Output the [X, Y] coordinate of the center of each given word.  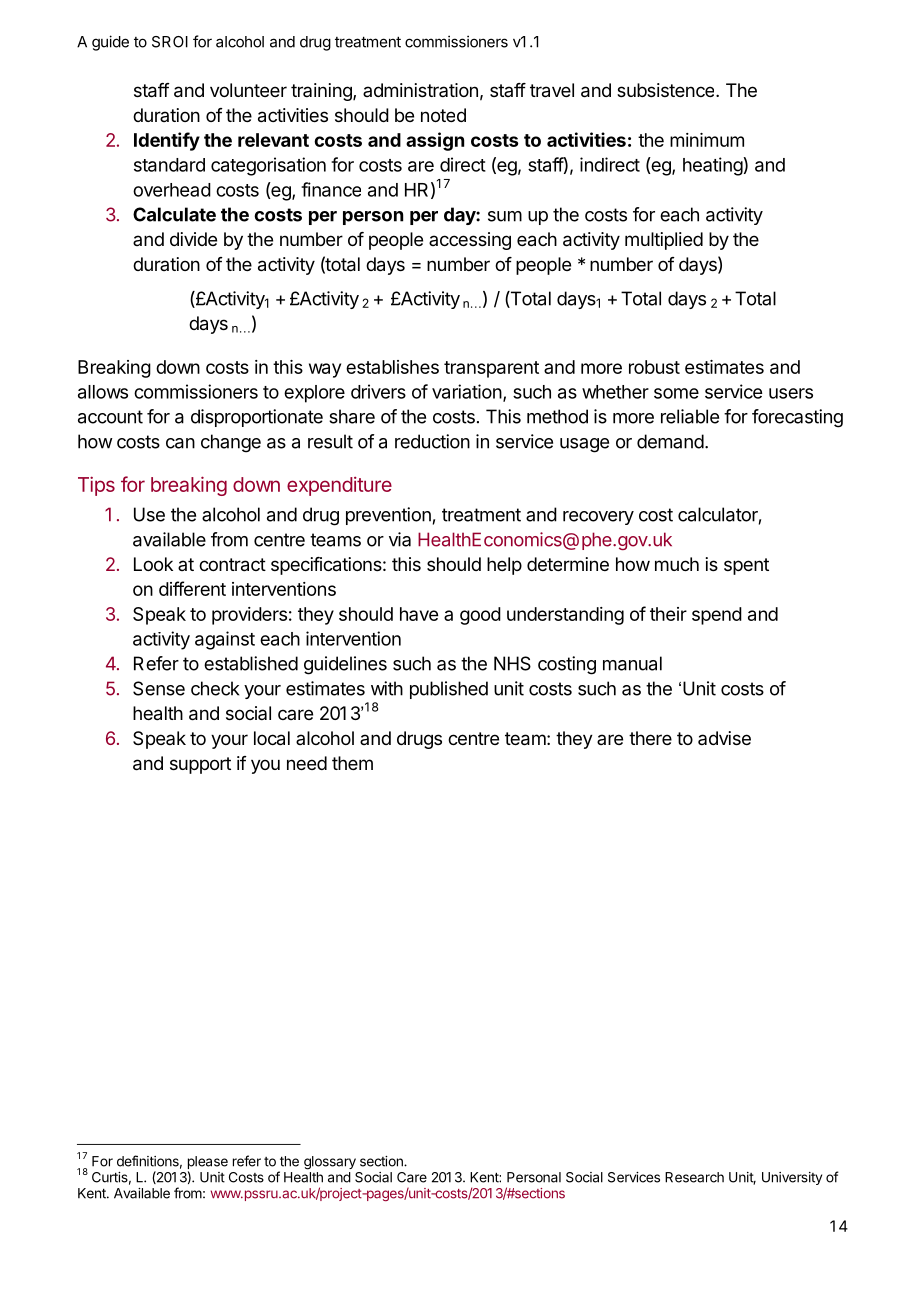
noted [443, 115]
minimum [707, 140]
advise [724, 738]
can [180, 443]
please [208, 1162]
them [352, 763]
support [200, 765]
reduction [432, 441]
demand [670, 441]
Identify [167, 141]
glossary [330, 1163]
